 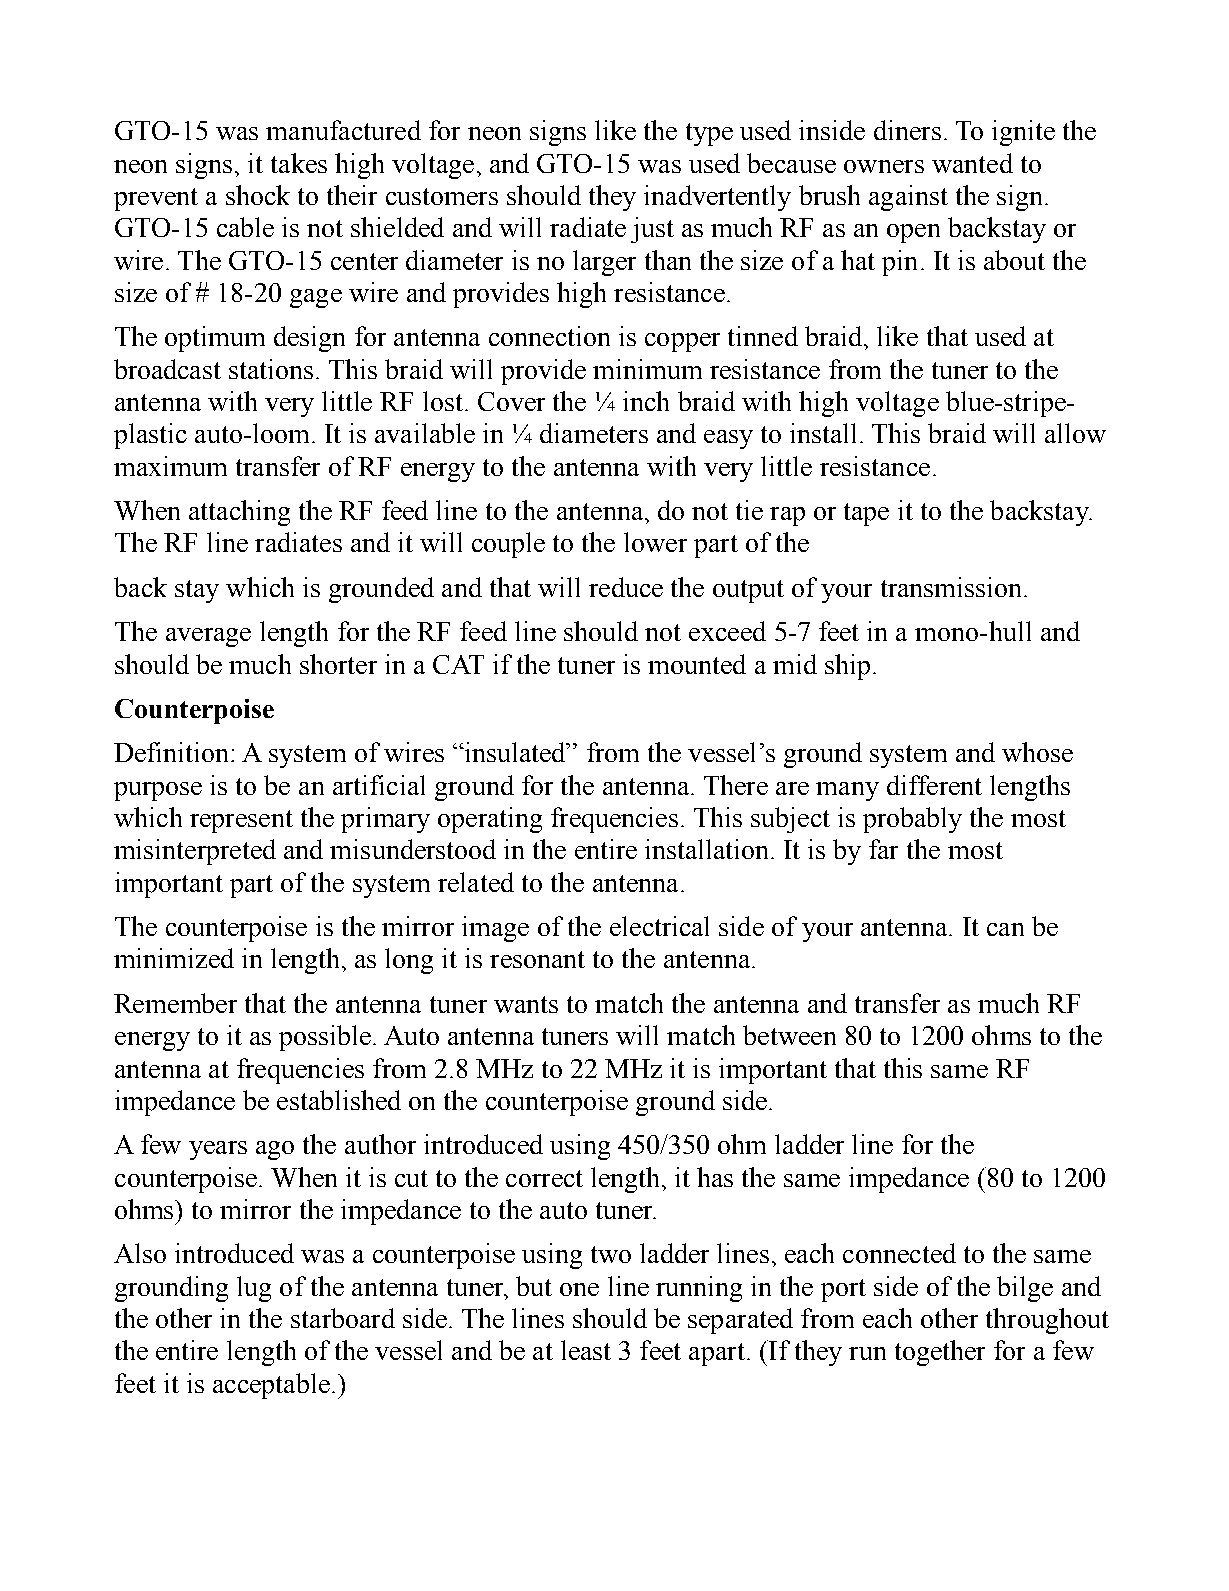 What do you see at coordinates (271, 1386) in the document?
I see `acceptable` at bounding box center [271, 1386].
